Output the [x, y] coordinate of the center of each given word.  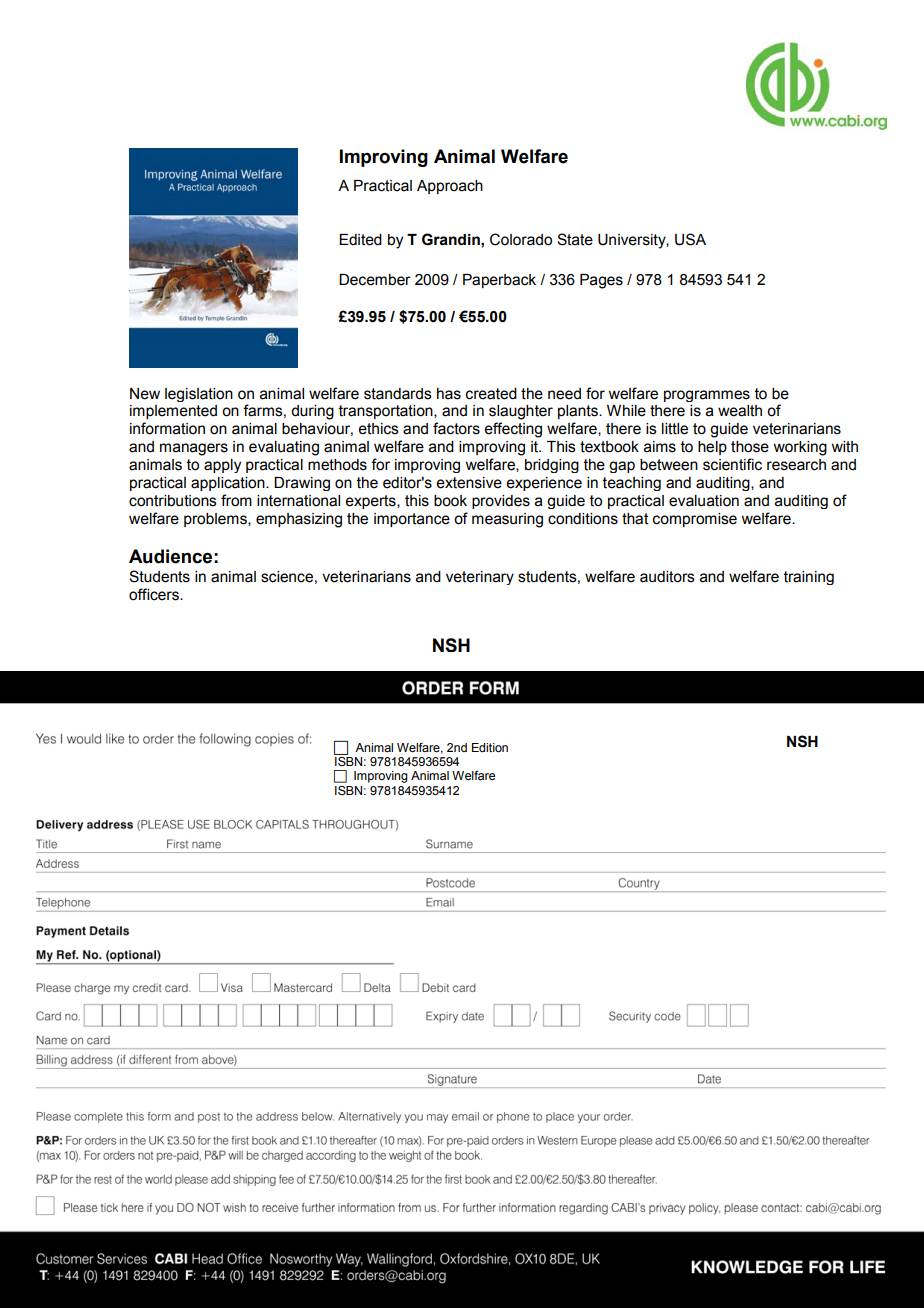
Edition [490, 747]
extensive [469, 483]
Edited [360, 240]
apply [222, 466]
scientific [732, 464]
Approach [450, 187]
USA [690, 239]
